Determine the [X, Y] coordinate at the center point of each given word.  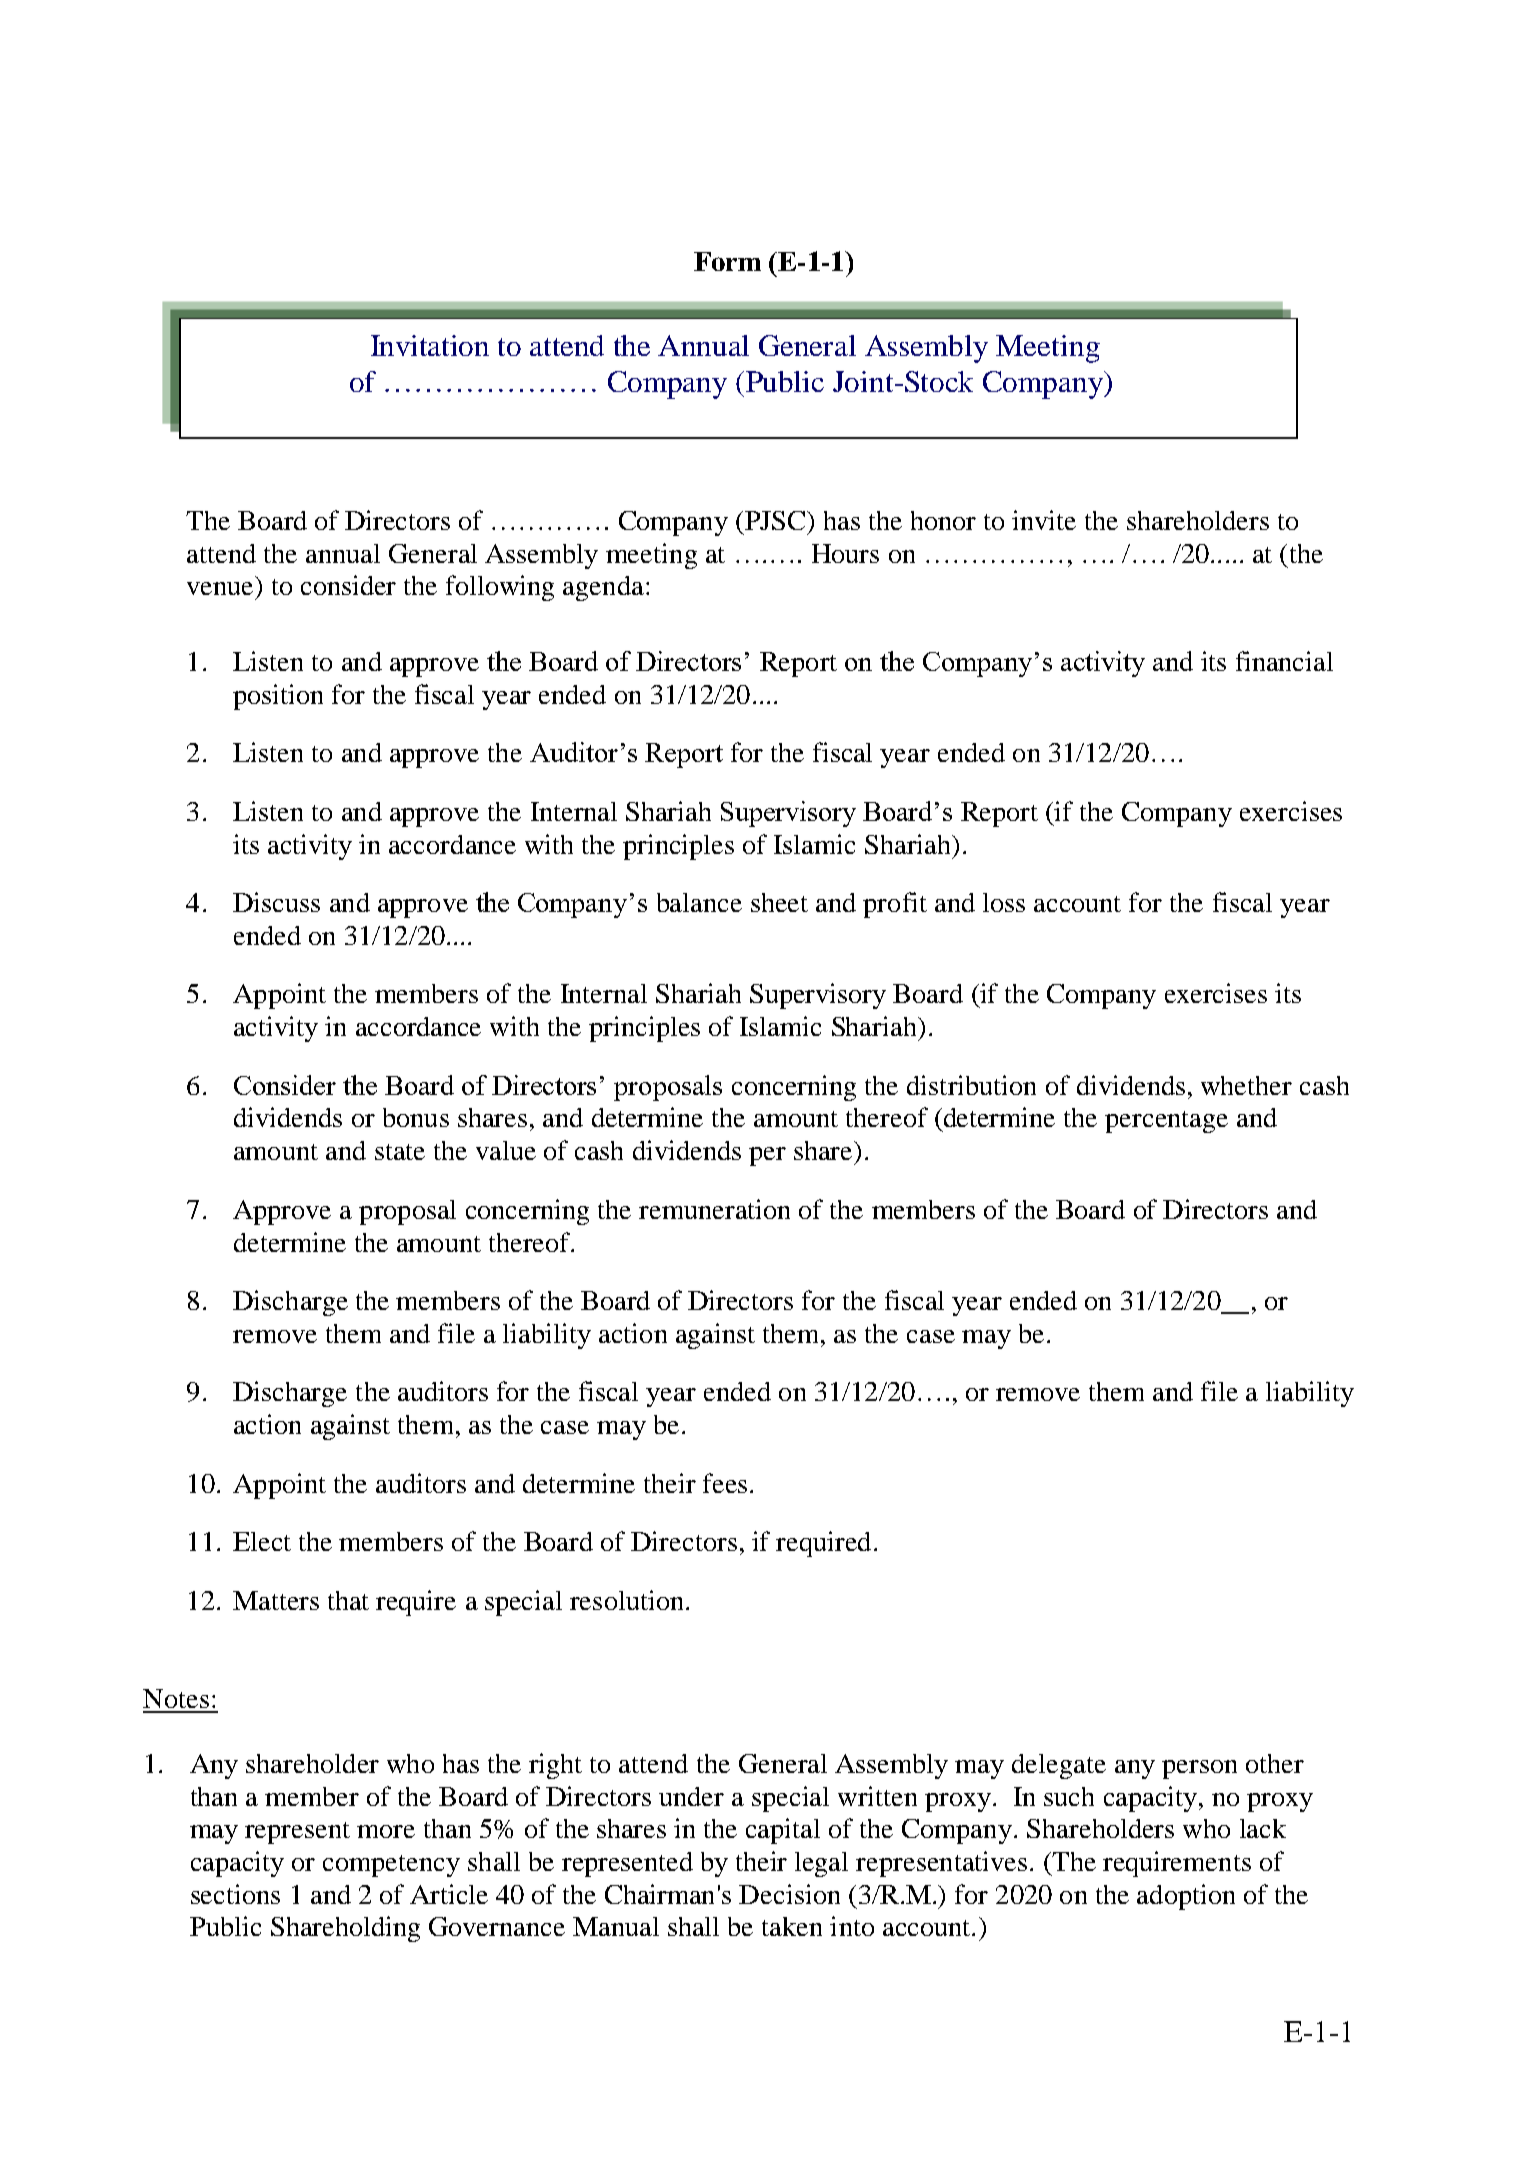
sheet [779, 902]
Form [727, 261]
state [400, 1152]
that [348, 1600]
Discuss [276, 902]
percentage [1166, 1122]
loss [1004, 902]
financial [1284, 661]
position [278, 697]
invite [1044, 520]
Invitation [430, 345]
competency [391, 1866]
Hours [845, 553]
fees [725, 1483]
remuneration [714, 1209]
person [1199, 1769]
